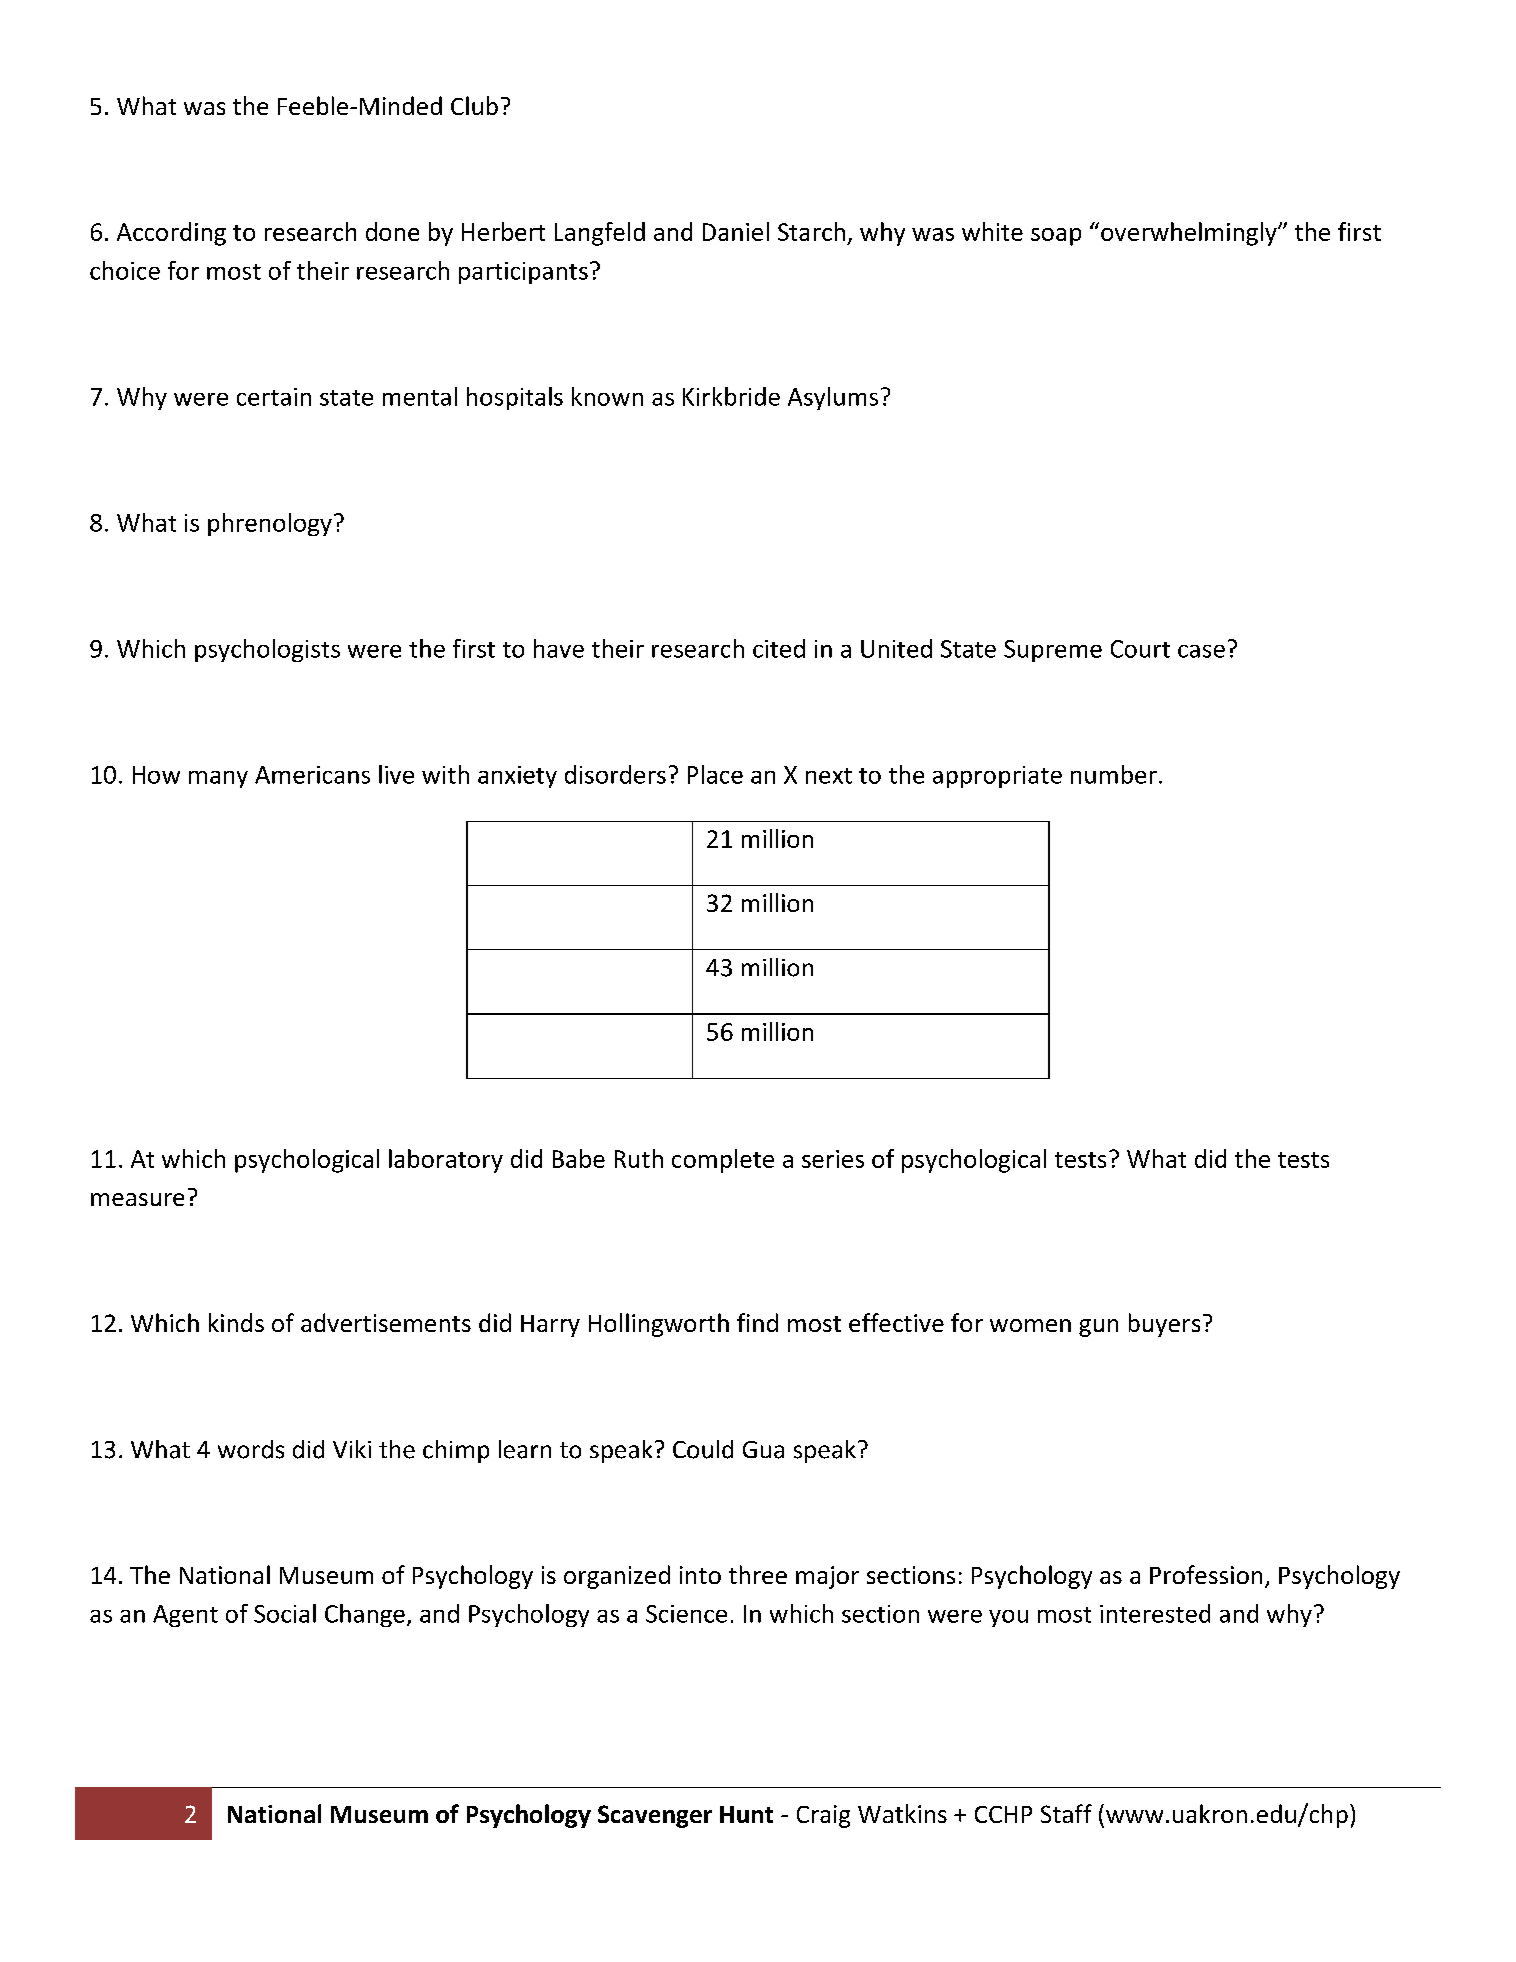  I want to click on soap, so click(1056, 237).
